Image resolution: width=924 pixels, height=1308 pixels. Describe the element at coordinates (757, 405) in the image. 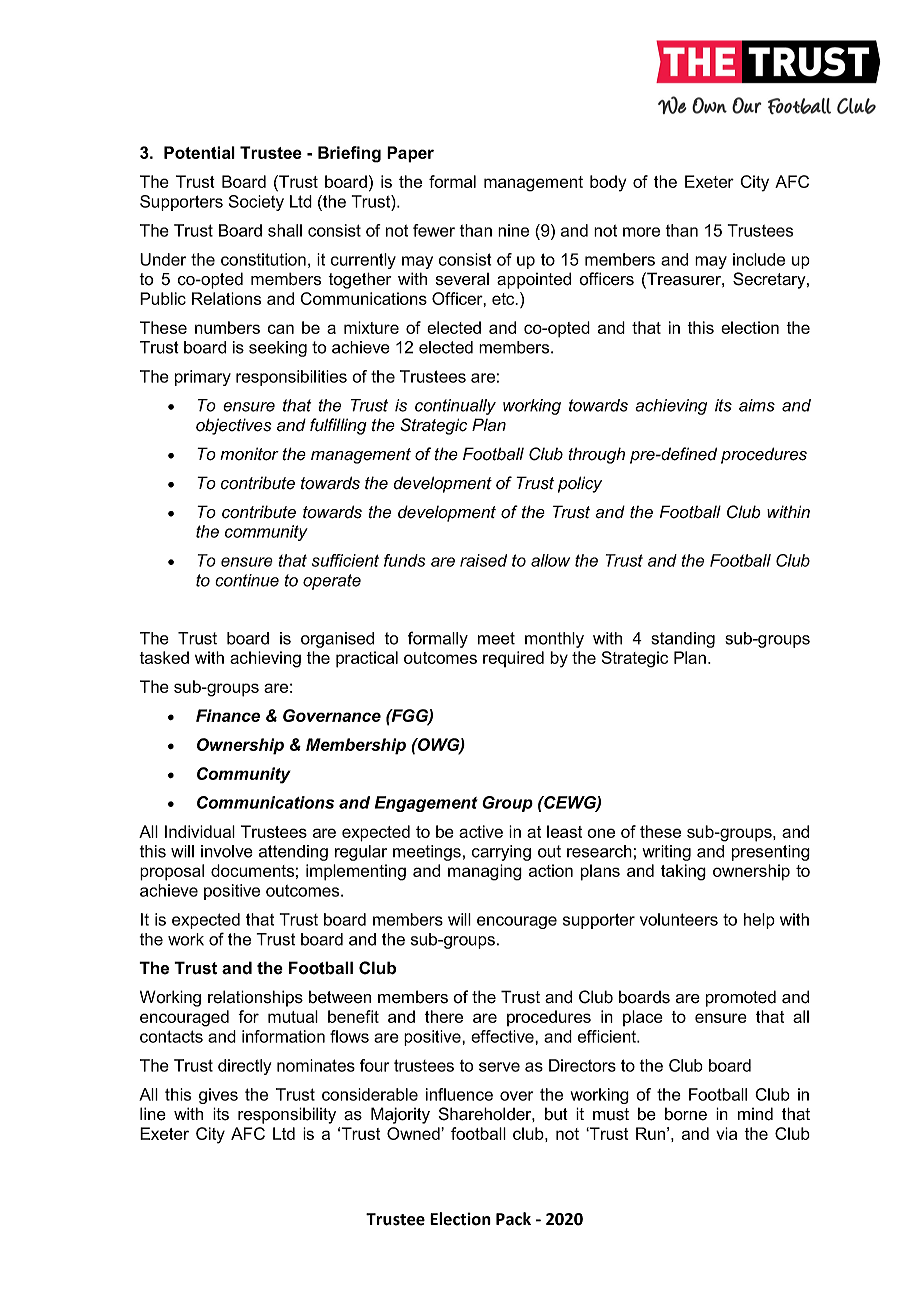

I see `aims` at that location.
